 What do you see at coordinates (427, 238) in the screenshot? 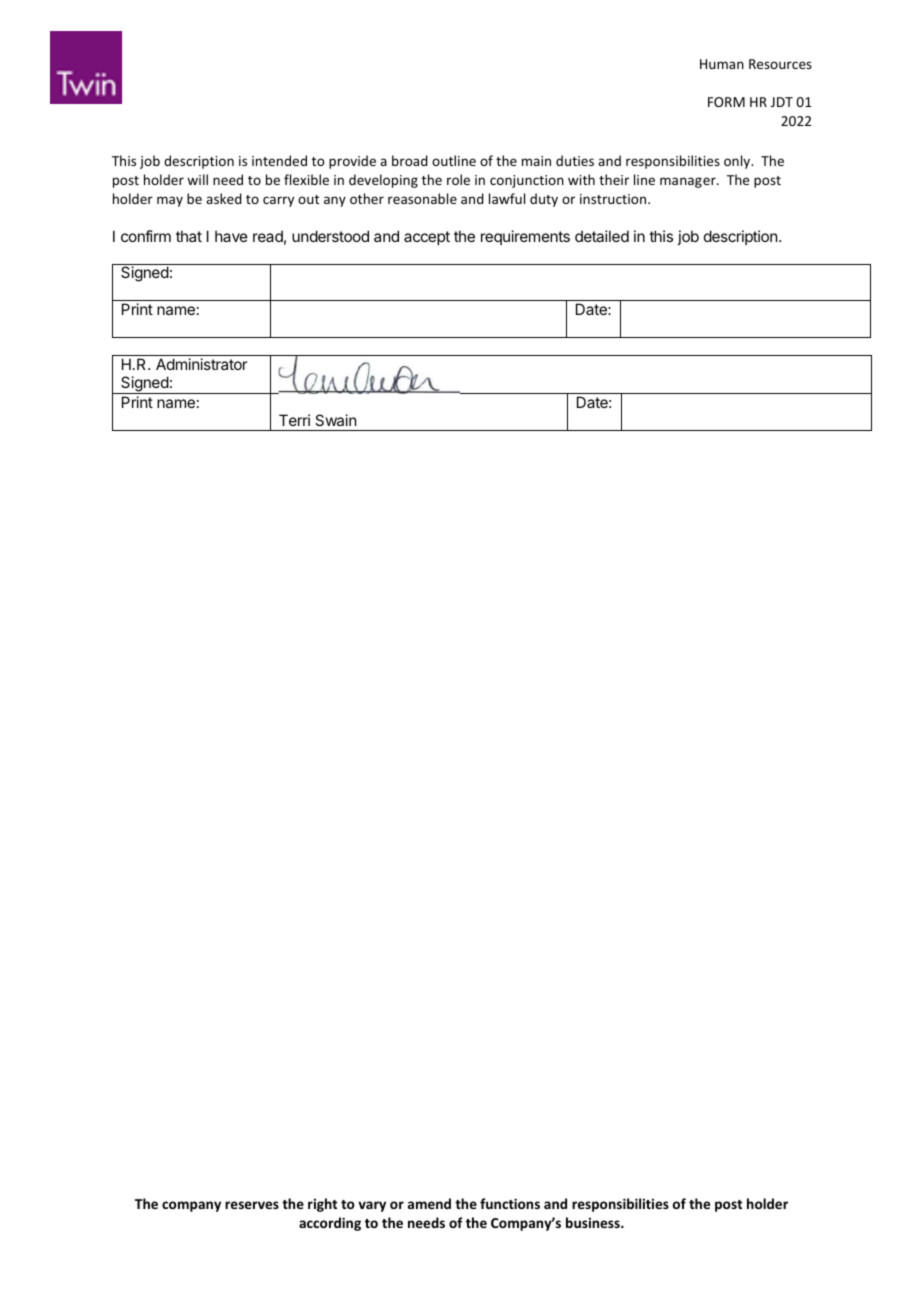
I see `accept` at bounding box center [427, 238].
